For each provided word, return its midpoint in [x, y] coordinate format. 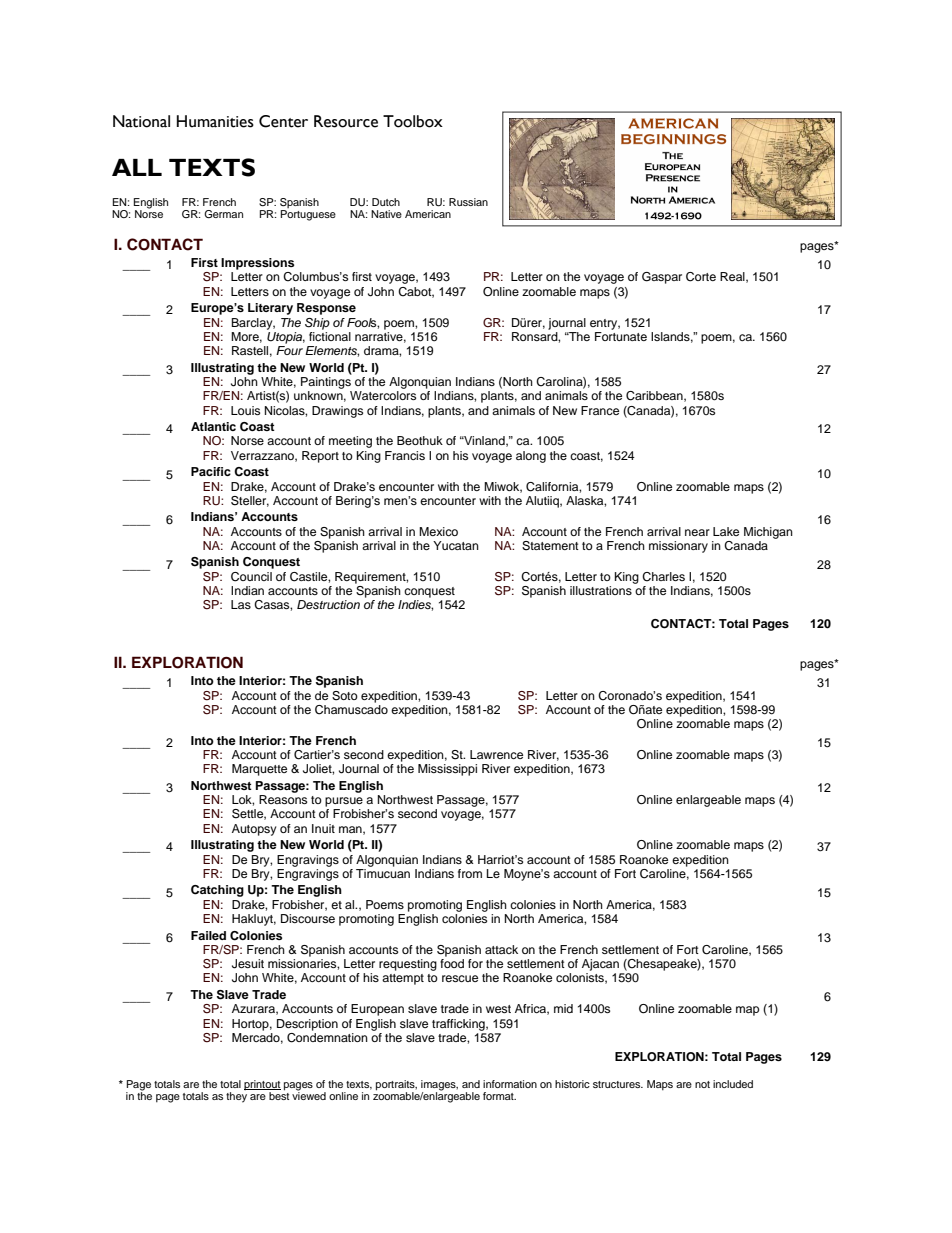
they [236, 1097]
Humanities [215, 121]
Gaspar [662, 278]
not [702, 1084]
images [439, 1086]
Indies [415, 605]
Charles [663, 577]
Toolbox [413, 121]
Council [251, 577]
